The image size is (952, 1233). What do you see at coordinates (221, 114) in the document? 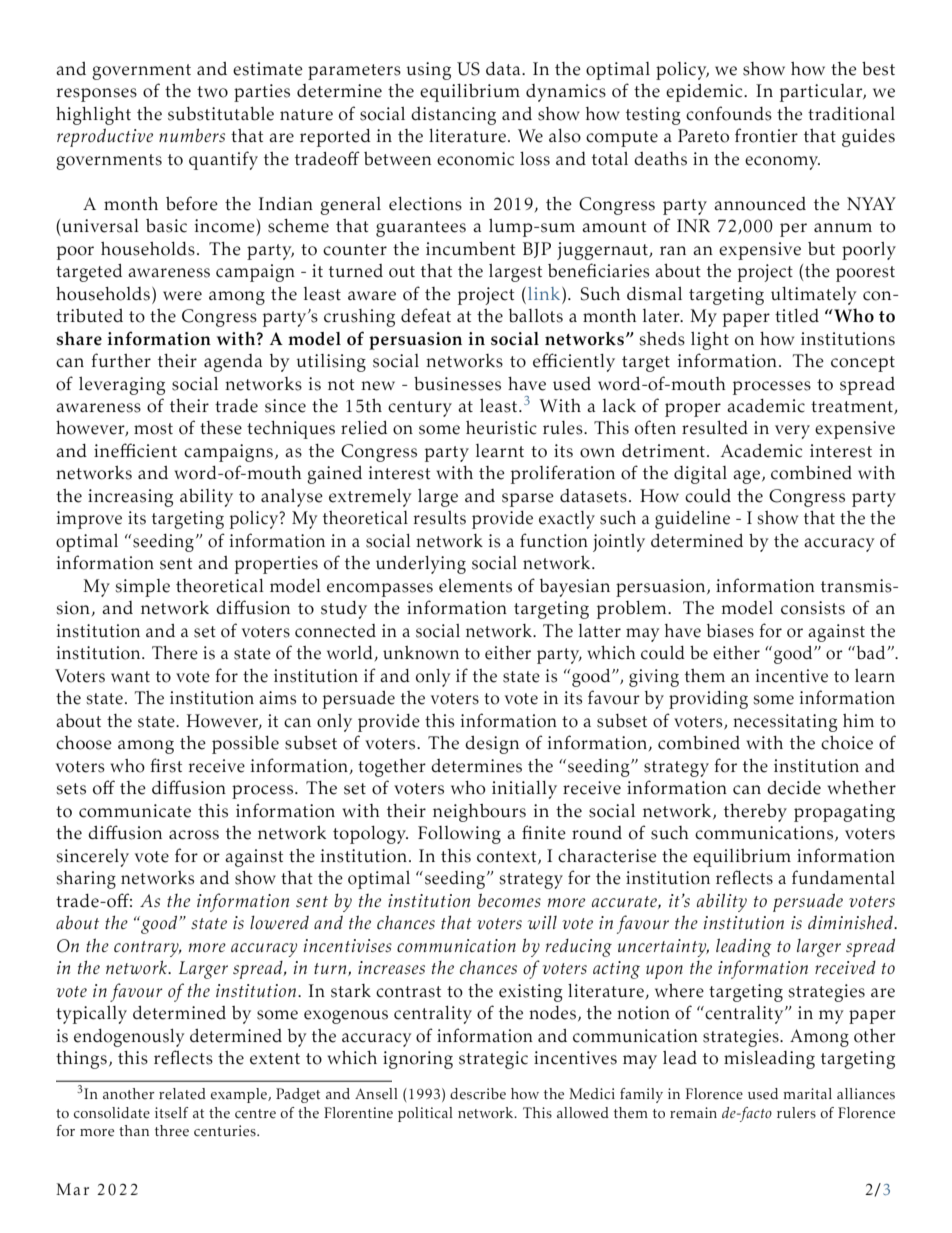
I see `substitutable` at bounding box center [221, 114].
